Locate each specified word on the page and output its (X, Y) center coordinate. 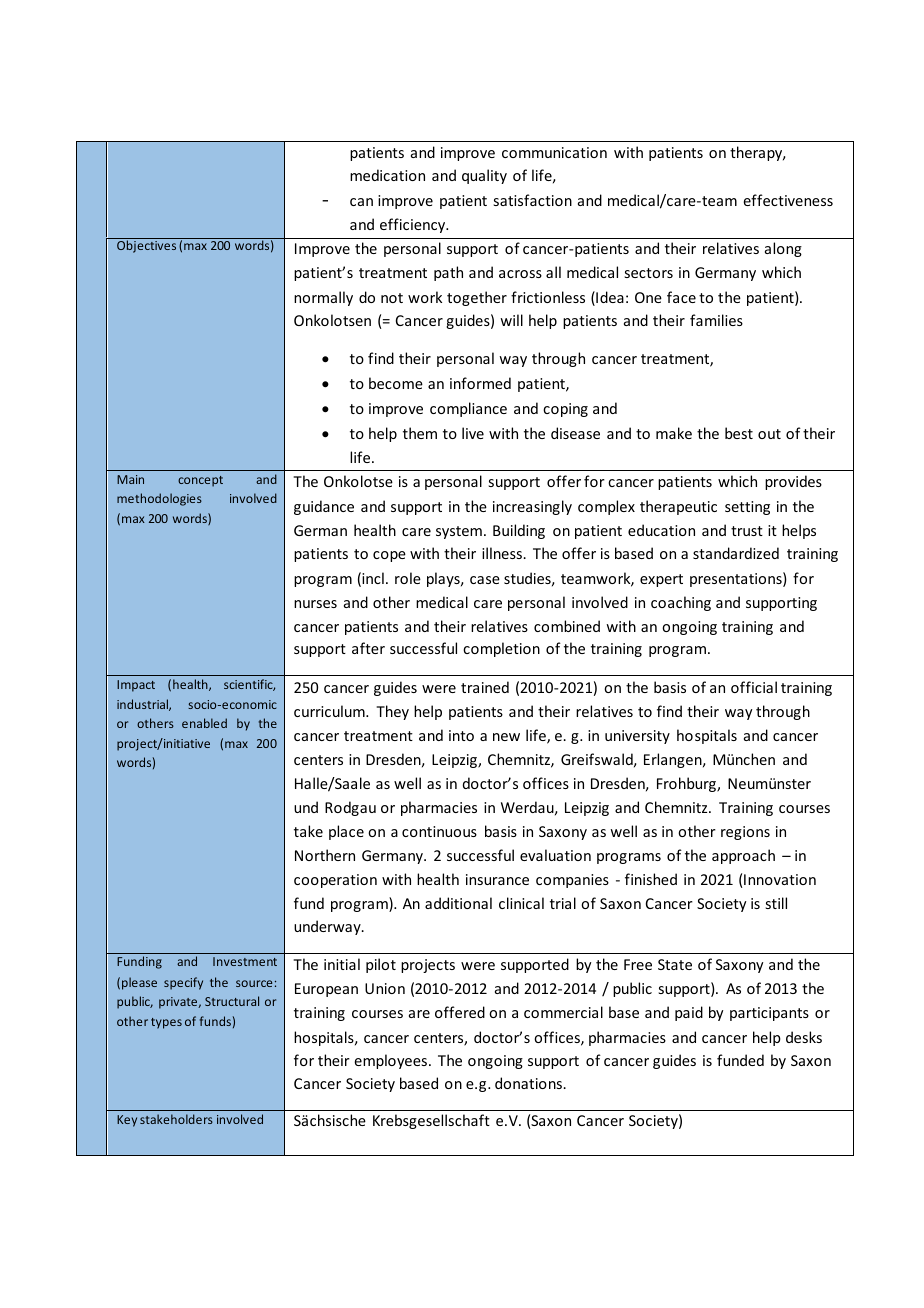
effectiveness (788, 200)
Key (127, 1121)
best (739, 433)
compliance (468, 409)
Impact (136, 686)
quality (484, 176)
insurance (497, 879)
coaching (681, 603)
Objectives (146, 246)
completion (501, 649)
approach (743, 856)
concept (200, 481)
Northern (325, 855)
